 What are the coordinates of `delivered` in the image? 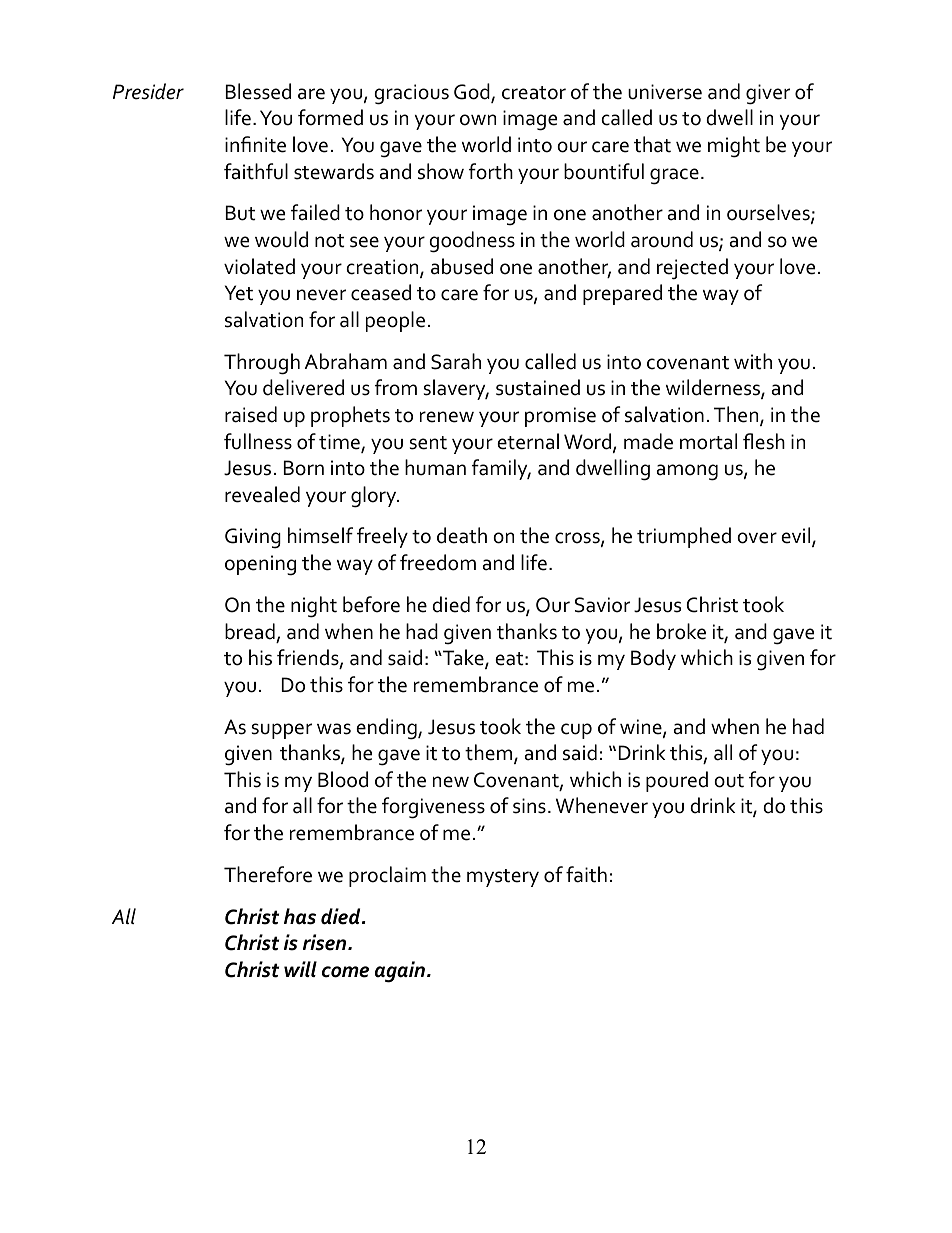 It's located at (303, 387).
